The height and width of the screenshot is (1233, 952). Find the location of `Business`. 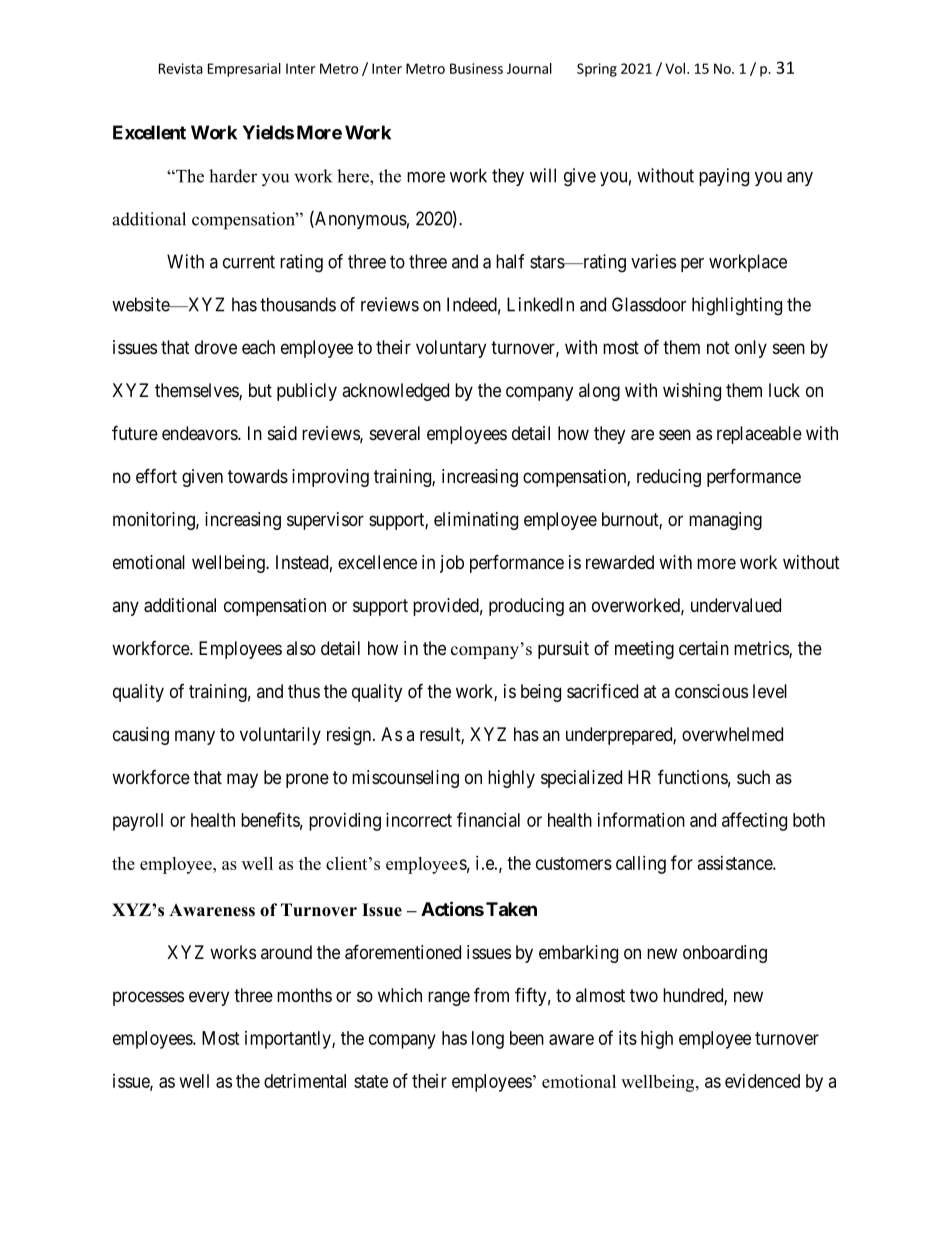

Business is located at coordinates (476, 68).
